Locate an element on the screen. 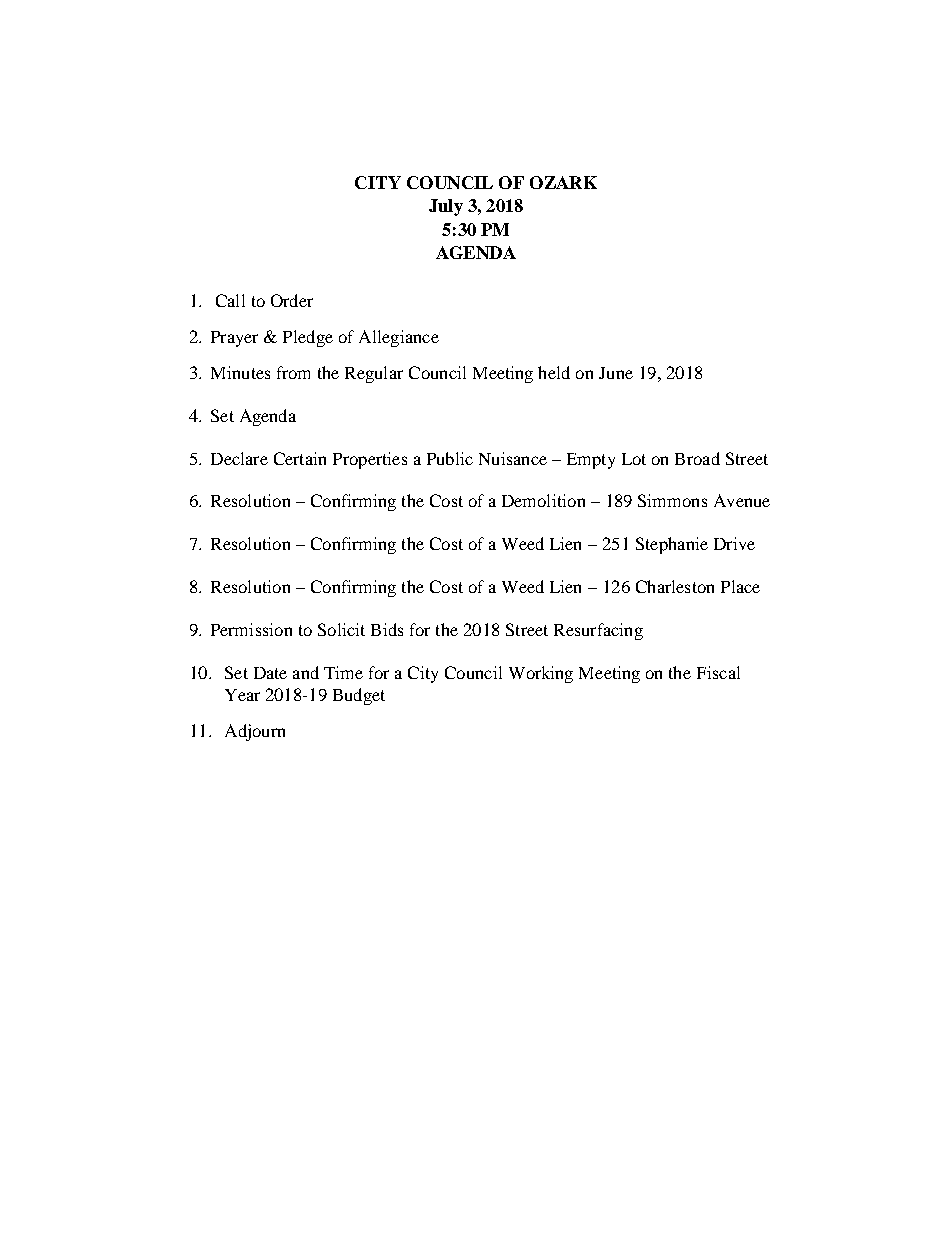 This screenshot has width=952, height=1233. OZARK is located at coordinates (563, 182).
